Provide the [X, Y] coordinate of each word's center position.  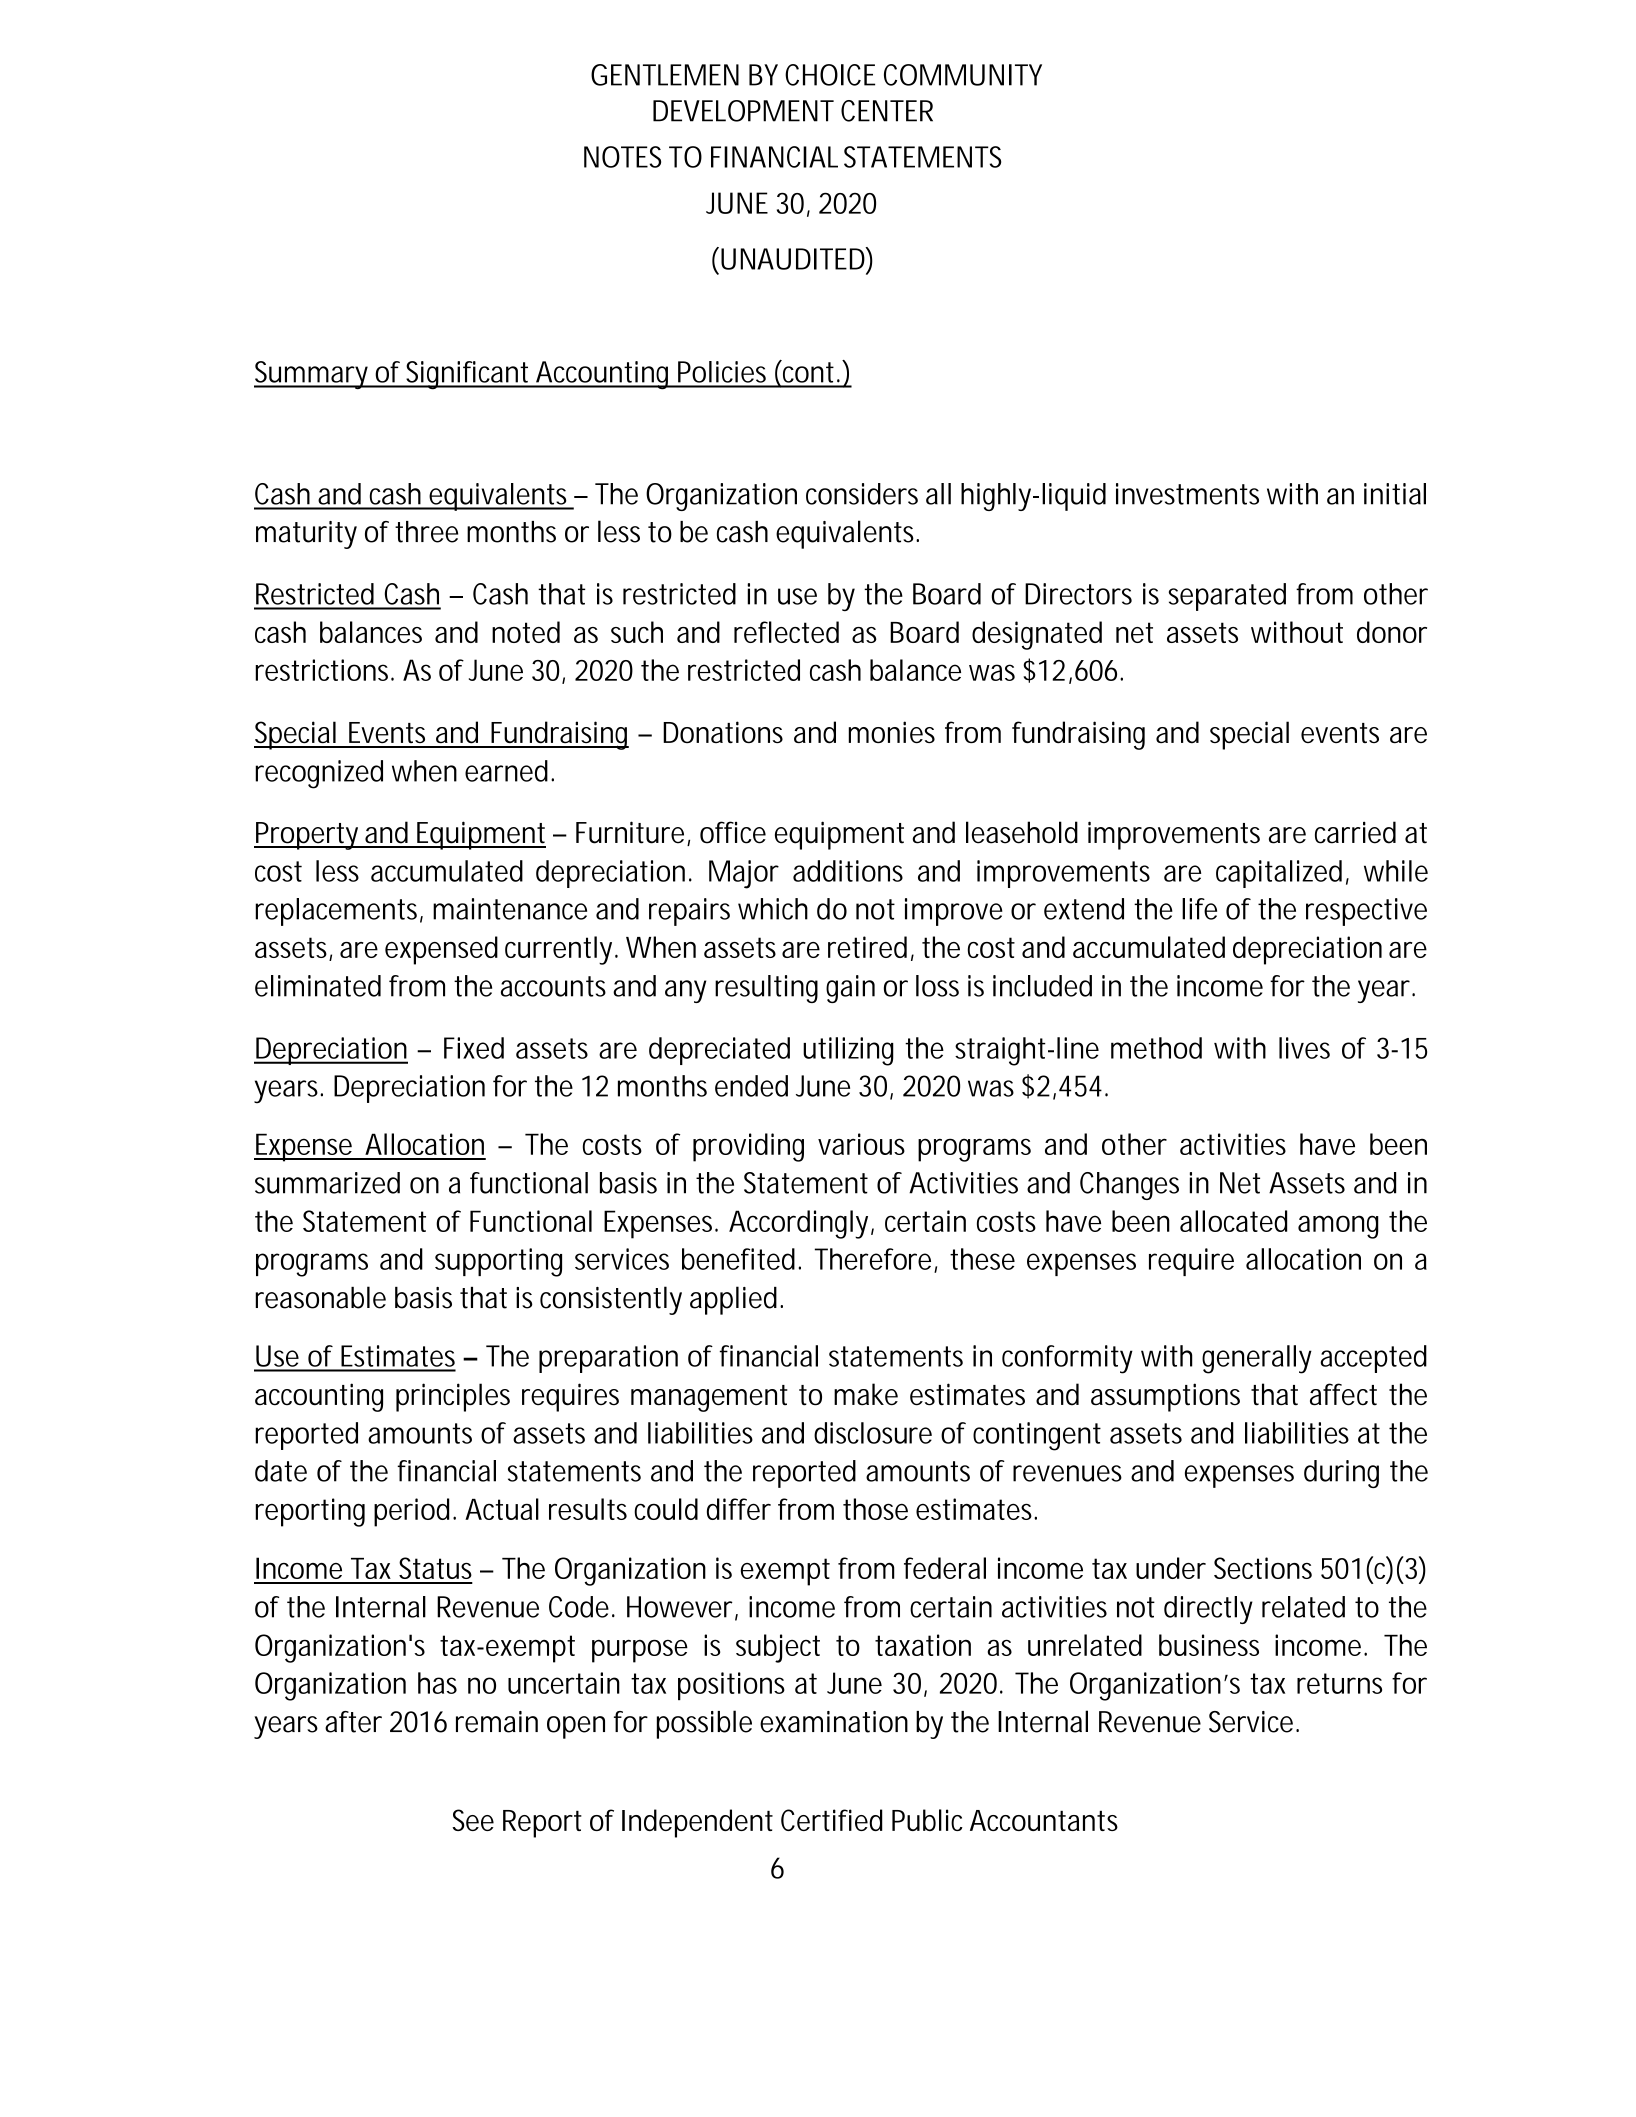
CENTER [887, 111]
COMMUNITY [963, 75]
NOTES [622, 157]
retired [867, 947]
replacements [339, 912]
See [473, 1820]
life [1199, 909]
